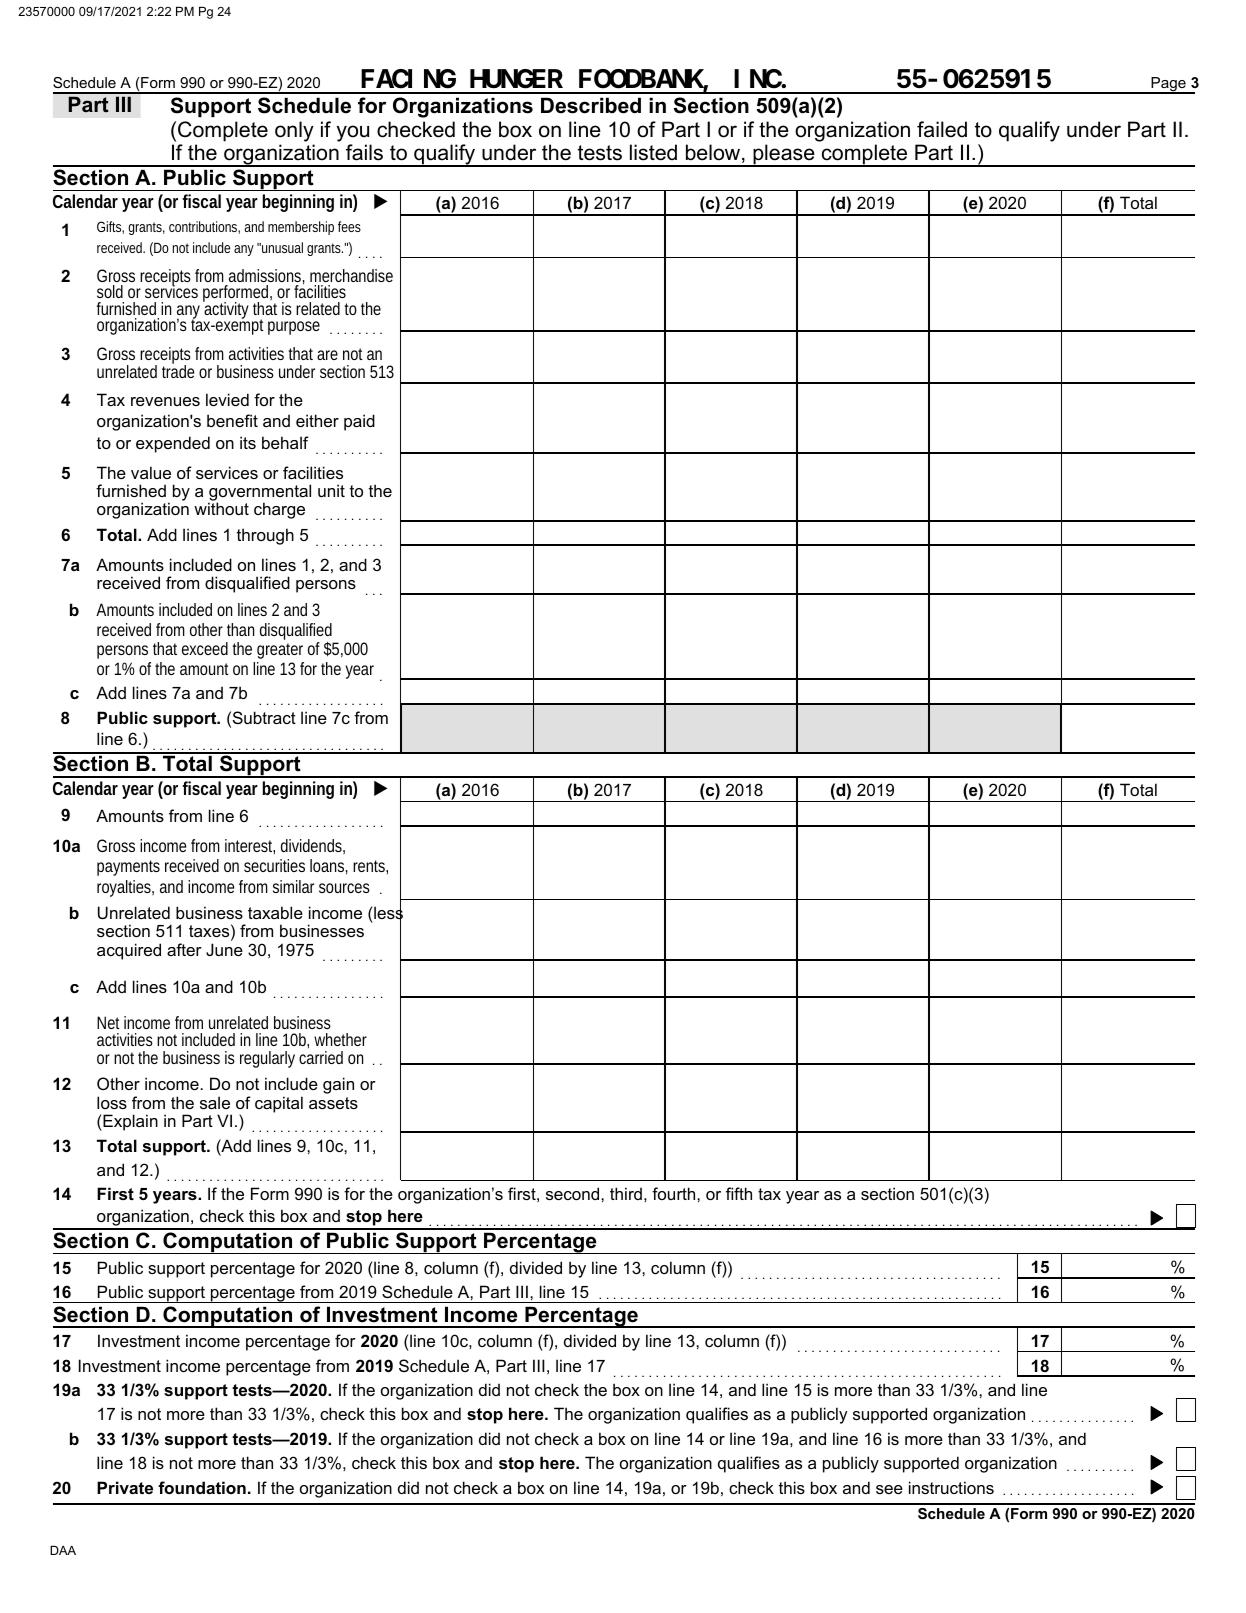 Image resolution: width=1246 pixels, height=1613 pixels. Describe the element at coordinates (250, 846) in the image. I see `interest` at that location.
